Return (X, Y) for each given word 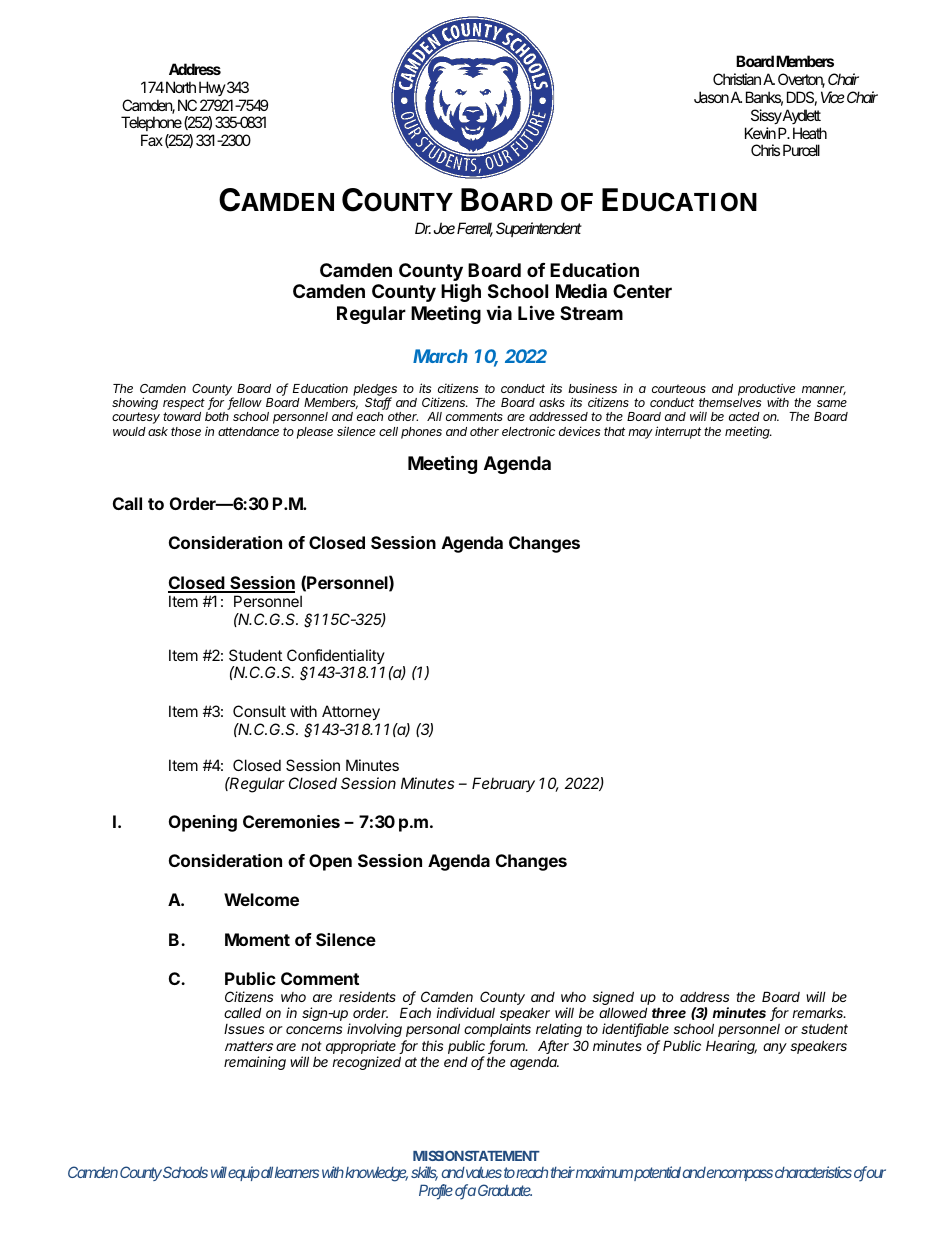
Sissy (766, 116)
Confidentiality (335, 658)
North (181, 87)
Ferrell (475, 229)
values (484, 1172)
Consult (259, 711)
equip (244, 1173)
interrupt (678, 432)
